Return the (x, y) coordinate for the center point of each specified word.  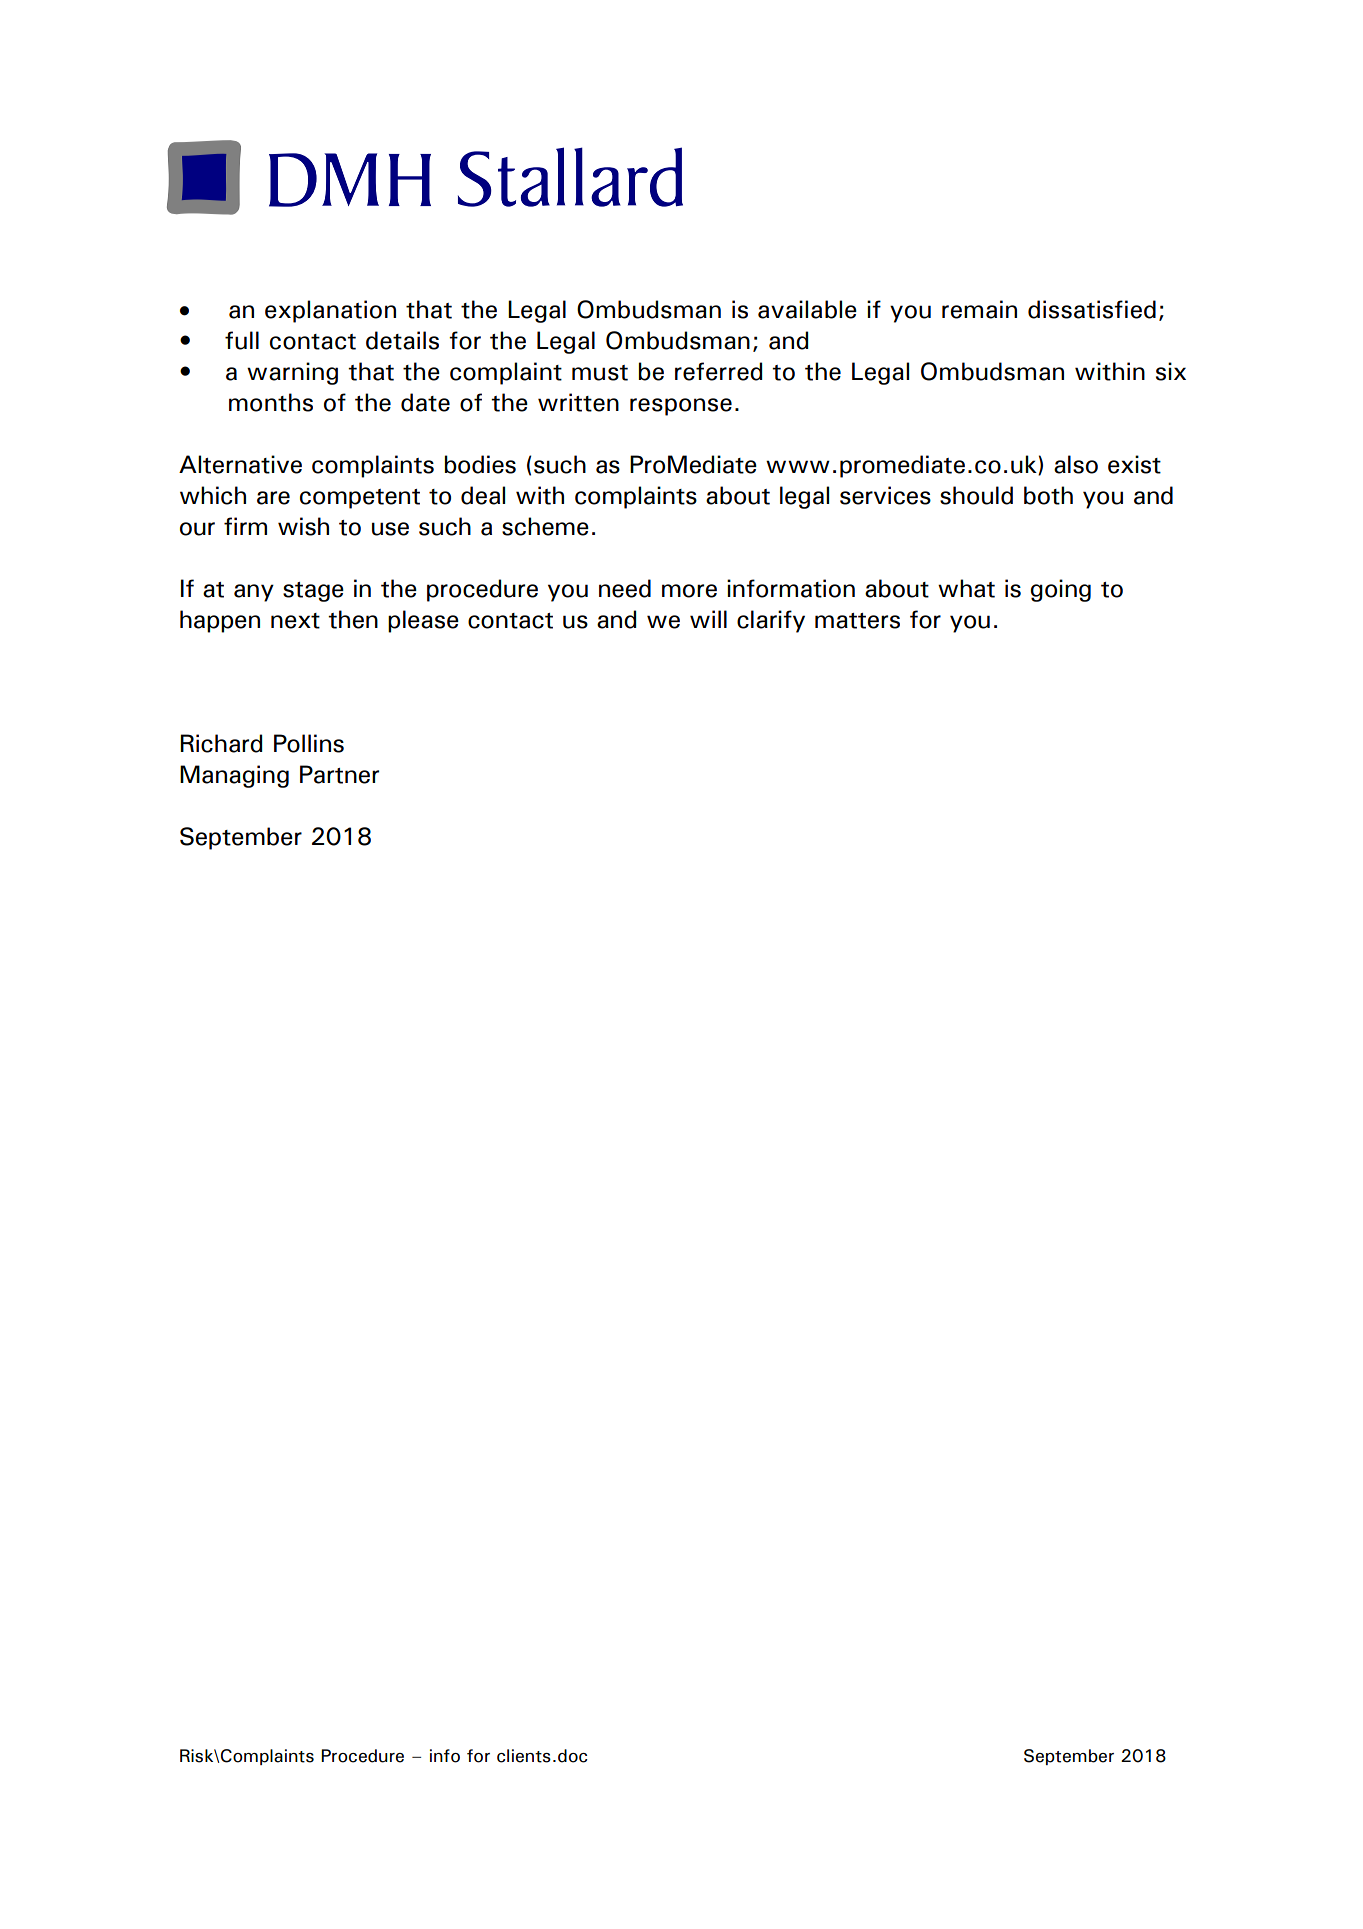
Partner (339, 774)
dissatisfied (1092, 309)
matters (857, 621)
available (807, 309)
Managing (234, 776)
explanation (330, 311)
